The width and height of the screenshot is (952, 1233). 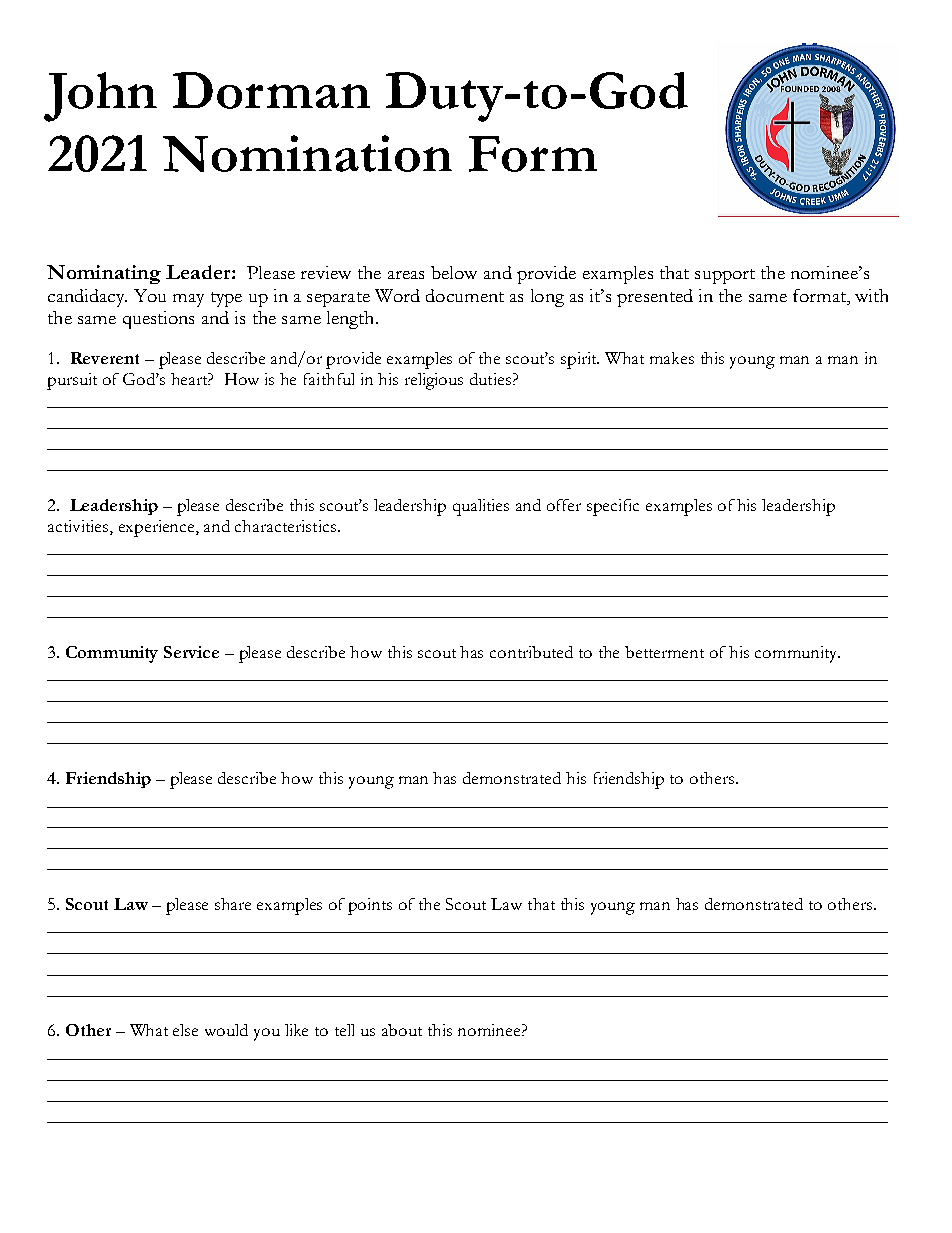 What do you see at coordinates (871, 295) in the screenshot?
I see `with` at bounding box center [871, 295].
